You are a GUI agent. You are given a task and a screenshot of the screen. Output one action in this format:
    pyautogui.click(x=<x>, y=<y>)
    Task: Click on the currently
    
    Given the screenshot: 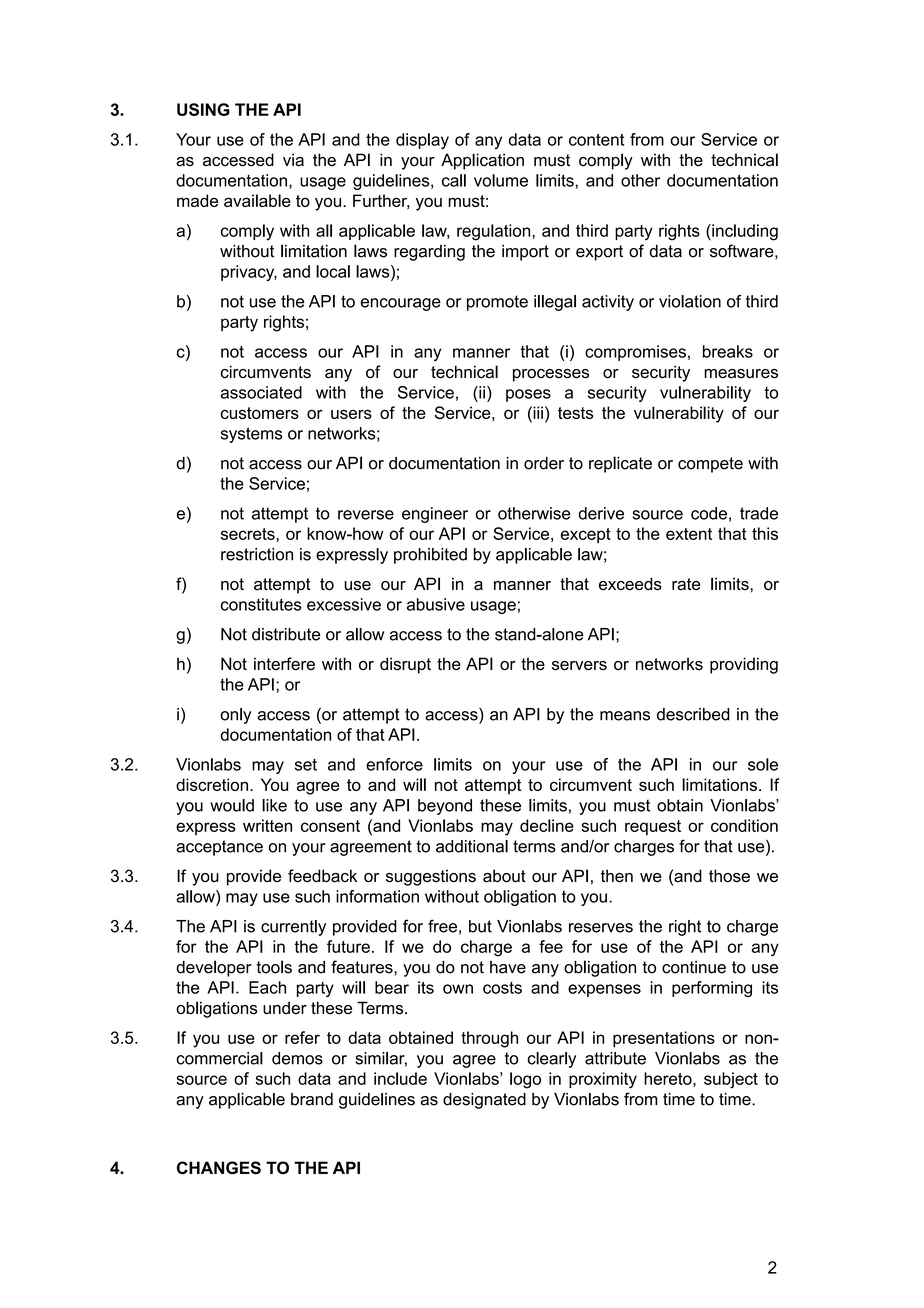 What is the action you would take?
    pyautogui.click(x=293, y=928)
